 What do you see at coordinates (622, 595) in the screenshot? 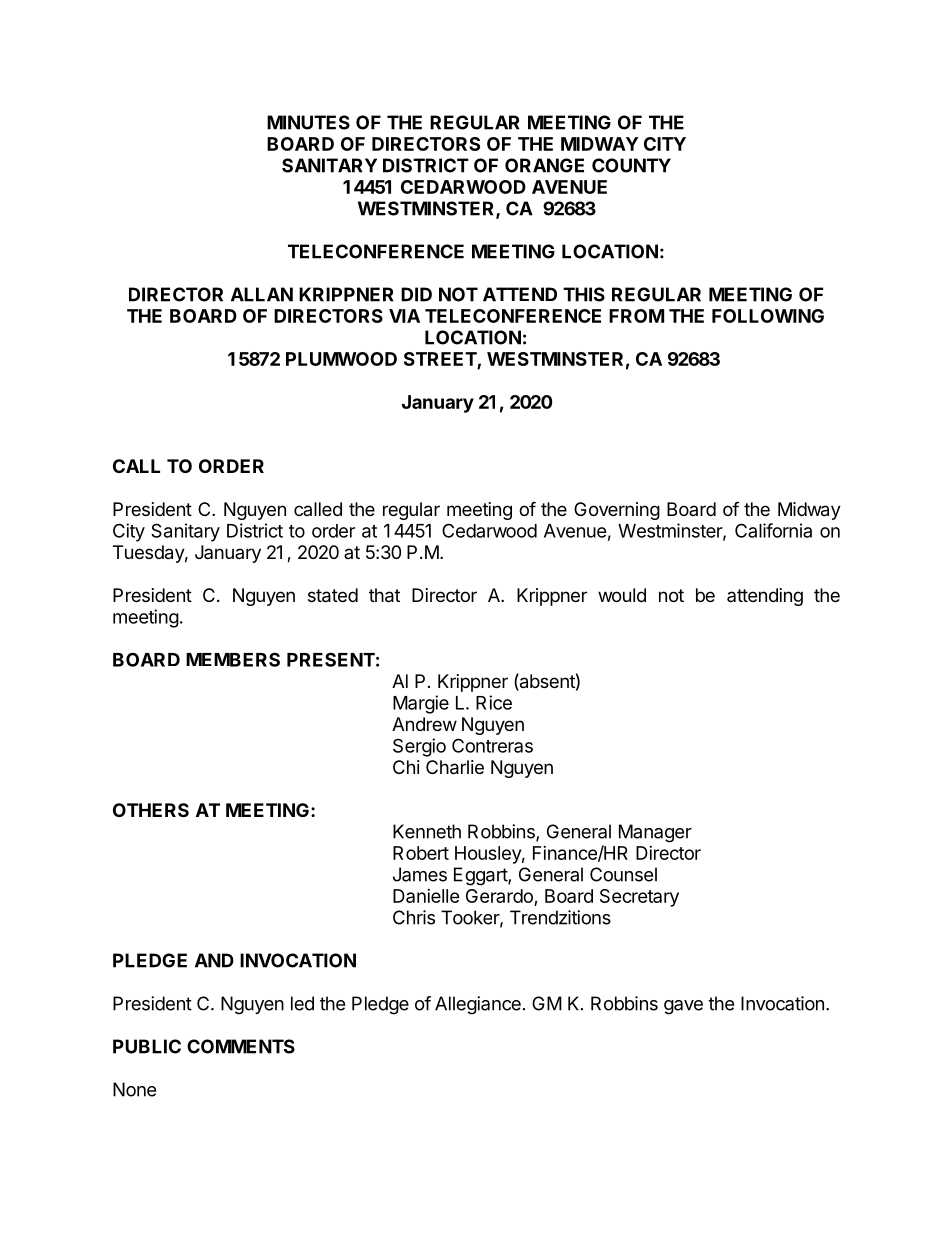
I see `would` at bounding box center [622, 595].
